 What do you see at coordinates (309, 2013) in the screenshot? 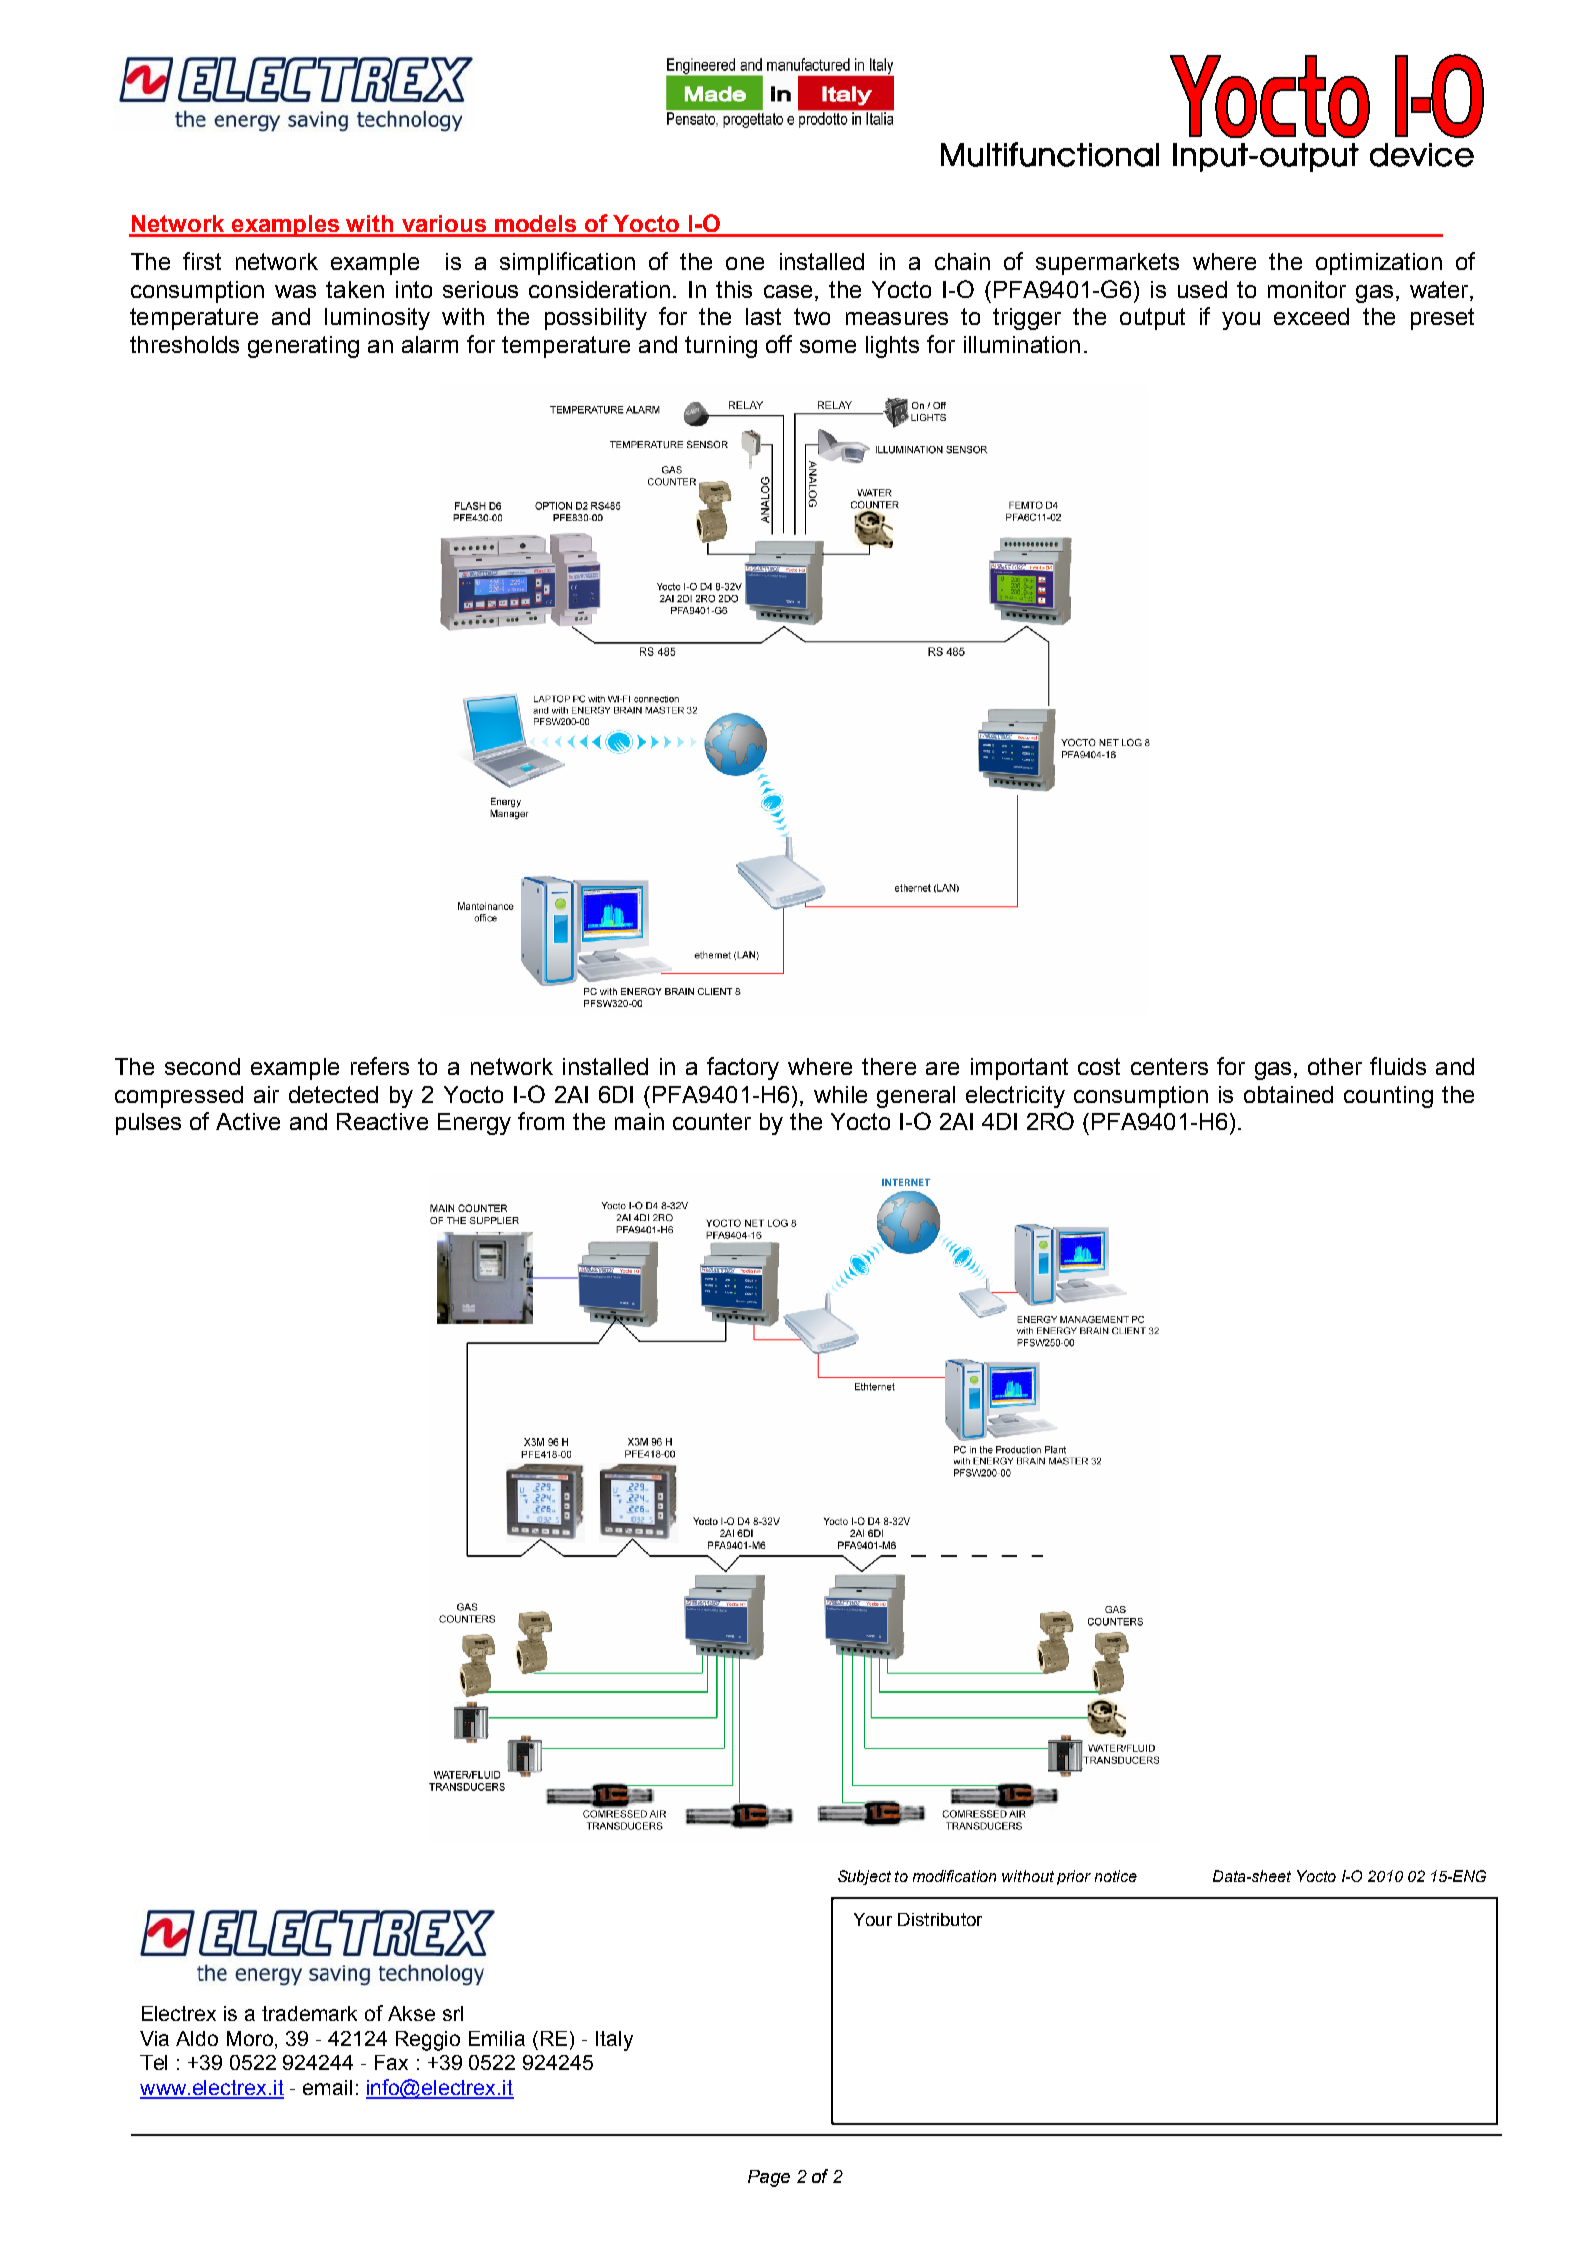
I see `trademark` at bounding box center [309, 2013].
